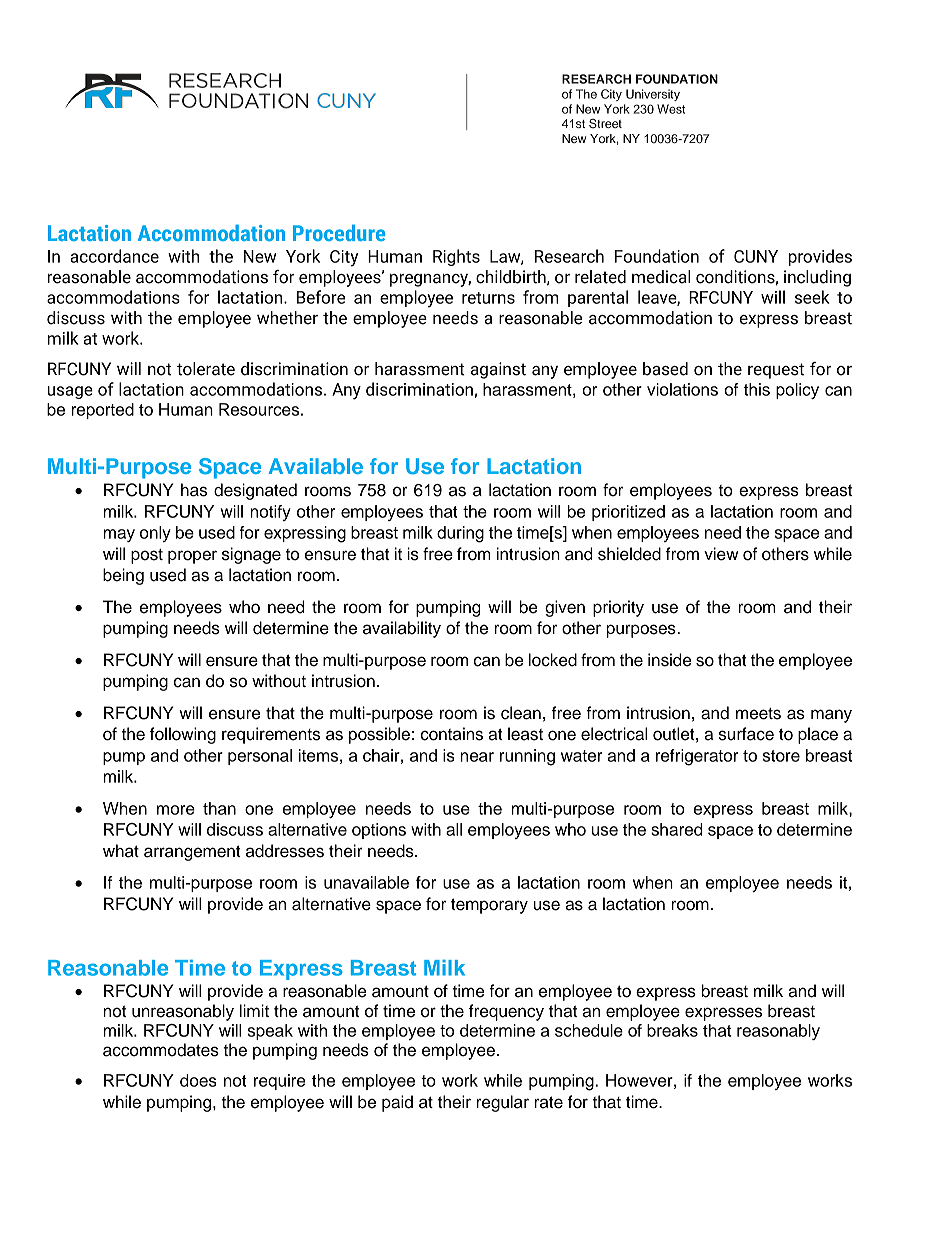  I want to click on West, so click(671, 109).
